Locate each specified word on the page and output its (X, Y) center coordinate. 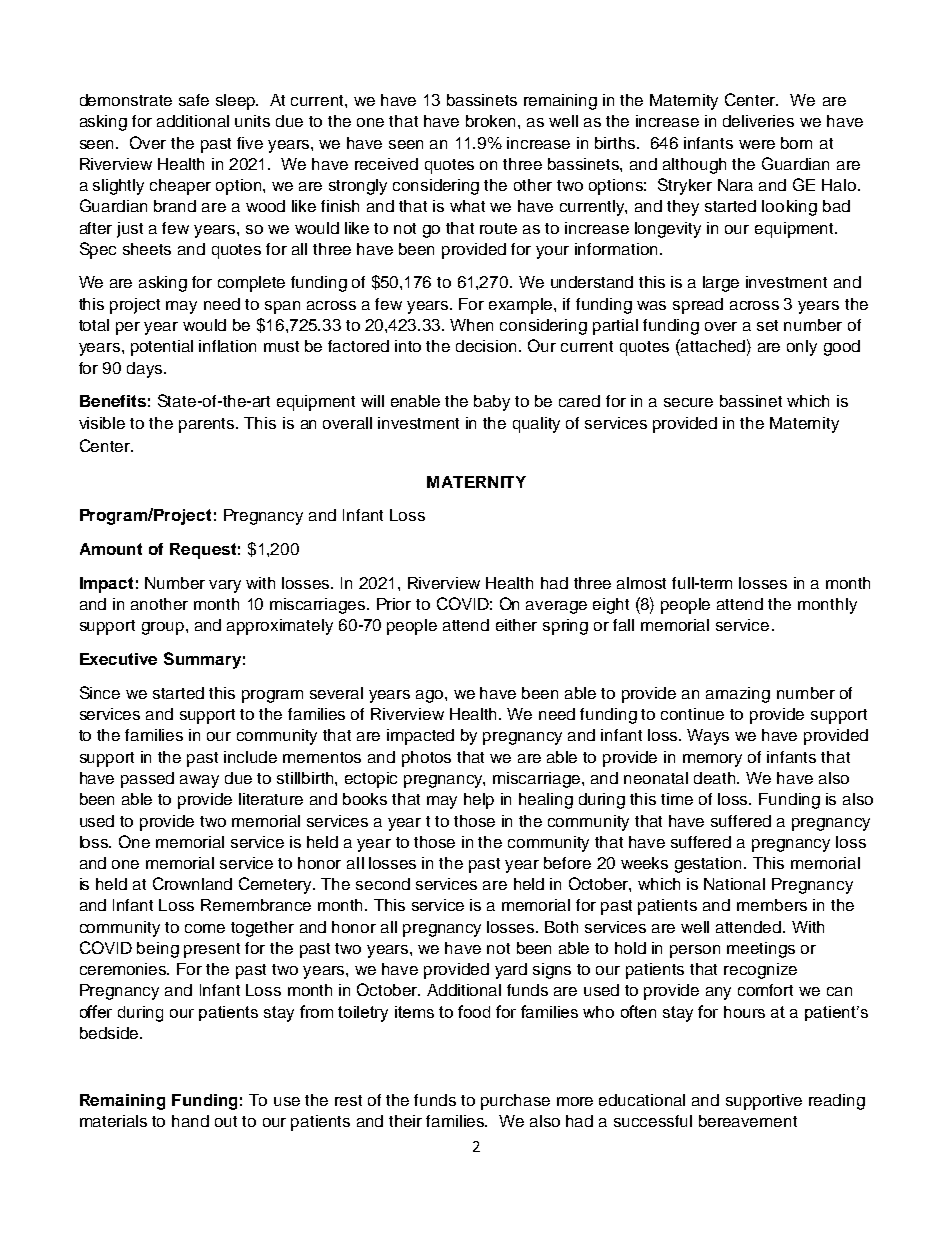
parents (208, 425)
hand (190, 1121)
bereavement (748, 1121)
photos (426, 759)
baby (492, 403)
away (199, 781)
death (716, 778)
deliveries (758, 121)
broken (492, 121)
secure (688, 402)
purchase (515, 1102)
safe (194, 100)
